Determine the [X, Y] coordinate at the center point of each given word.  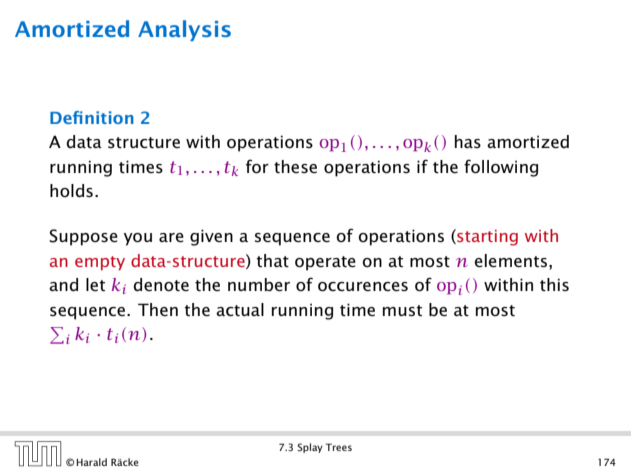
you [138, 239]
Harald [91, 462]
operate [325, 263]
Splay [310, 448]
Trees [339, 447]
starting [486, 237]
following [501, 168]
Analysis [184, 30]
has [468, 141]
